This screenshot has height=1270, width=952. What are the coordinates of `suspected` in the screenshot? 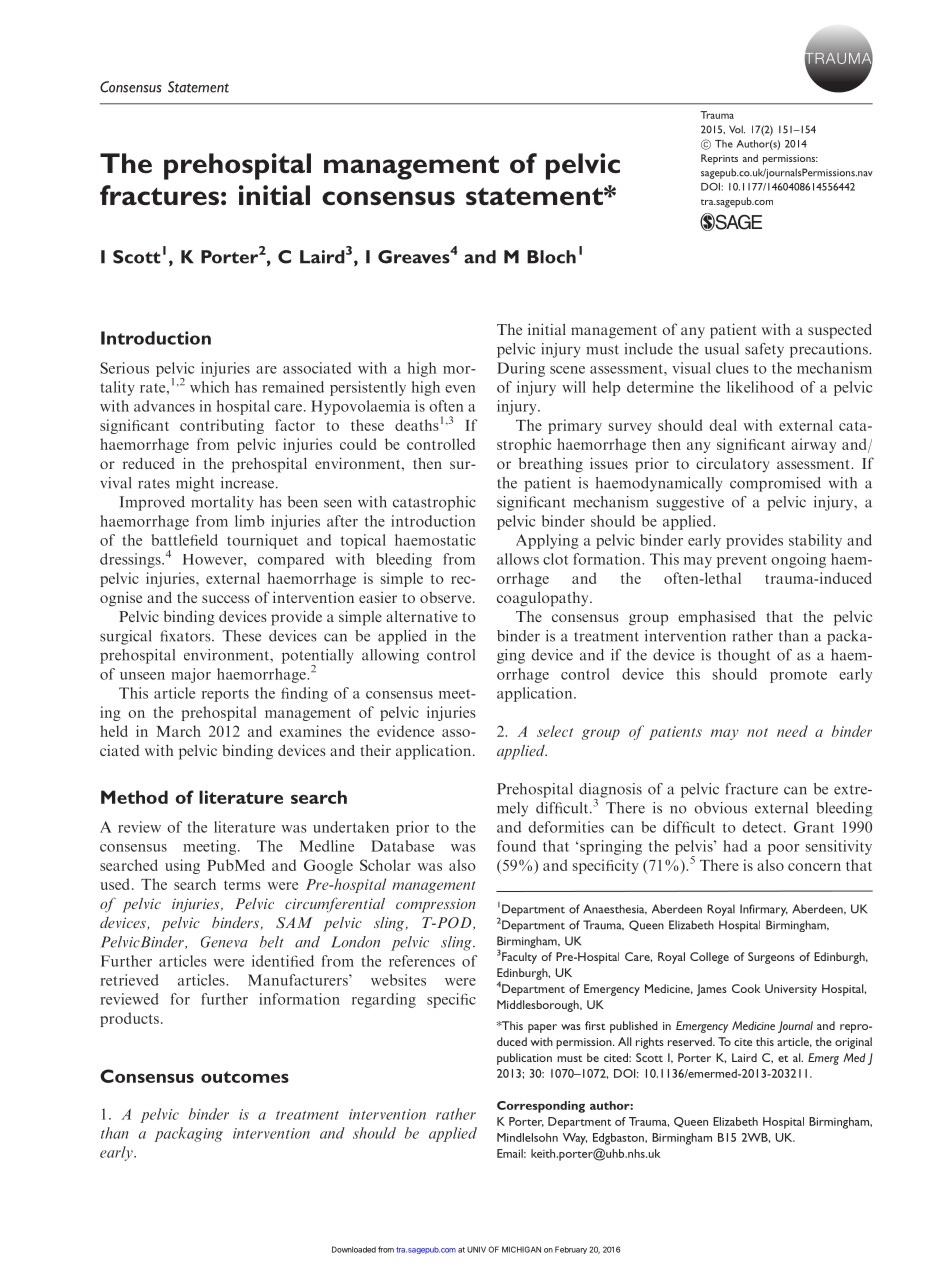 It's located at (840, 331).
